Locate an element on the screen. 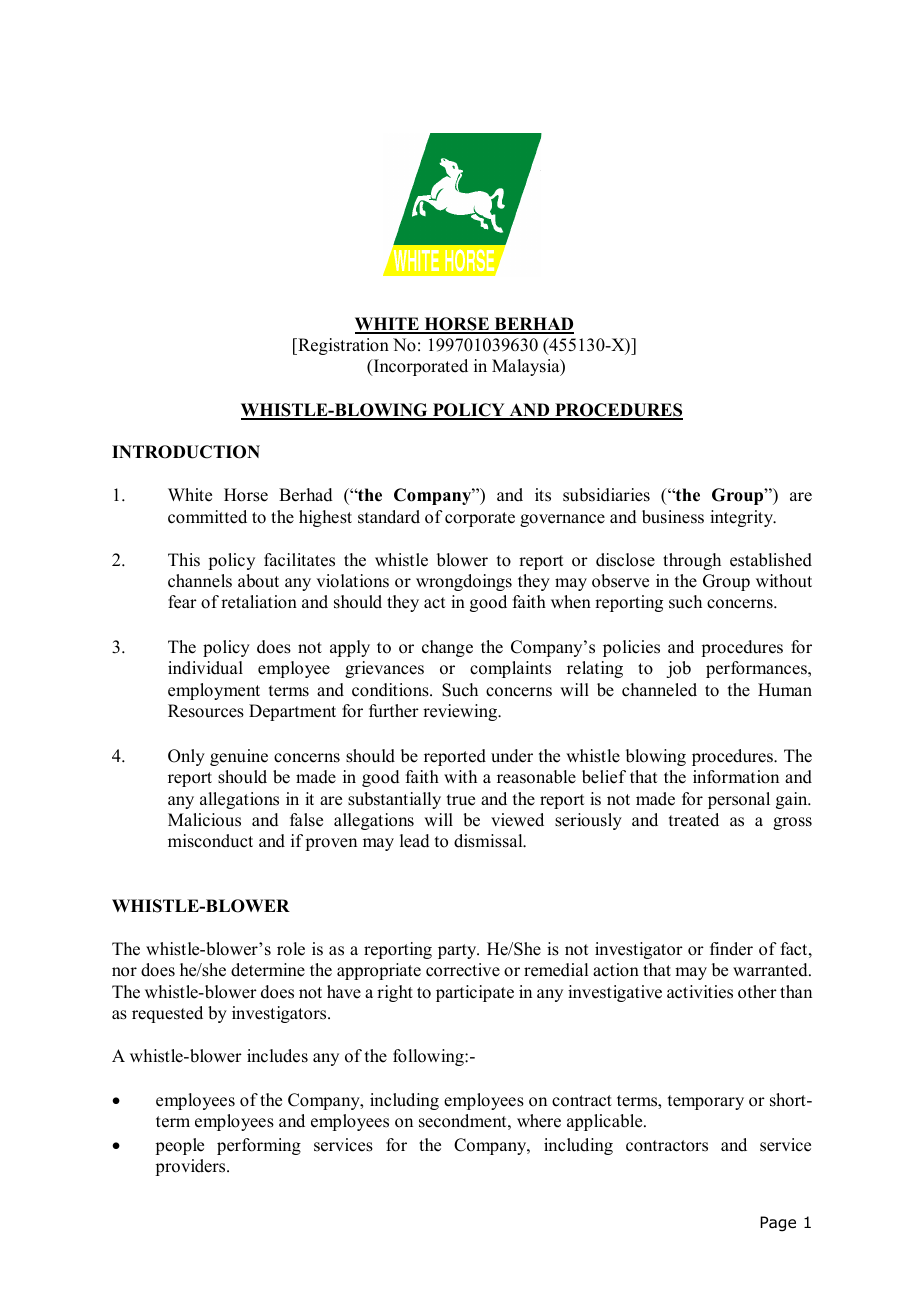 Image resolution: width=924 pixels, height=1308 pixels. providers is located at coordinates (191, 1167).
